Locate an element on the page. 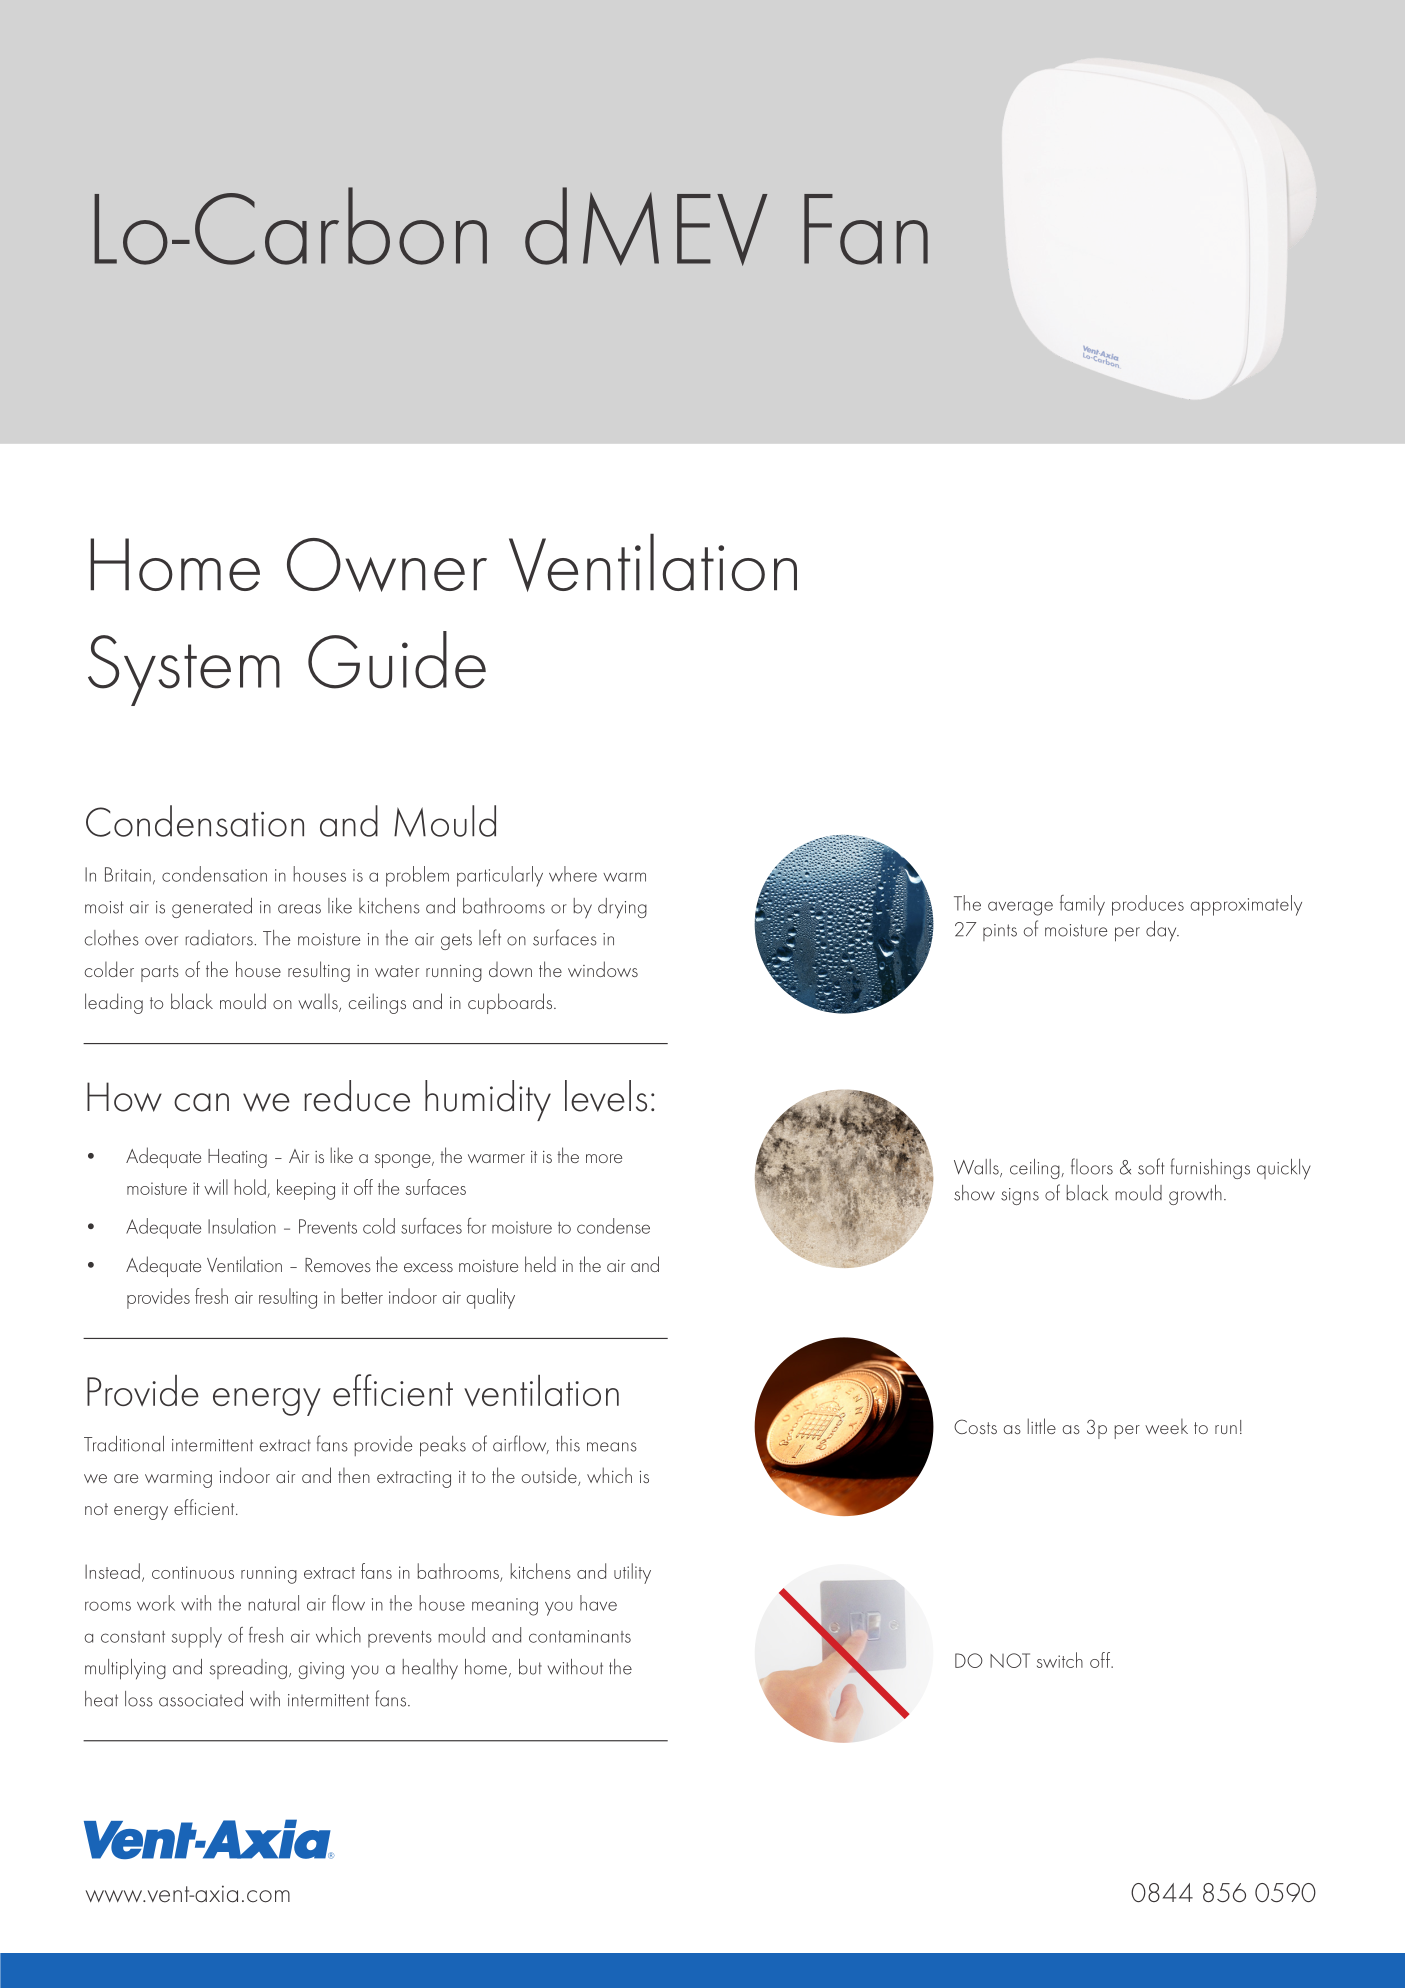  drying is located at coordinates (622, 908).
